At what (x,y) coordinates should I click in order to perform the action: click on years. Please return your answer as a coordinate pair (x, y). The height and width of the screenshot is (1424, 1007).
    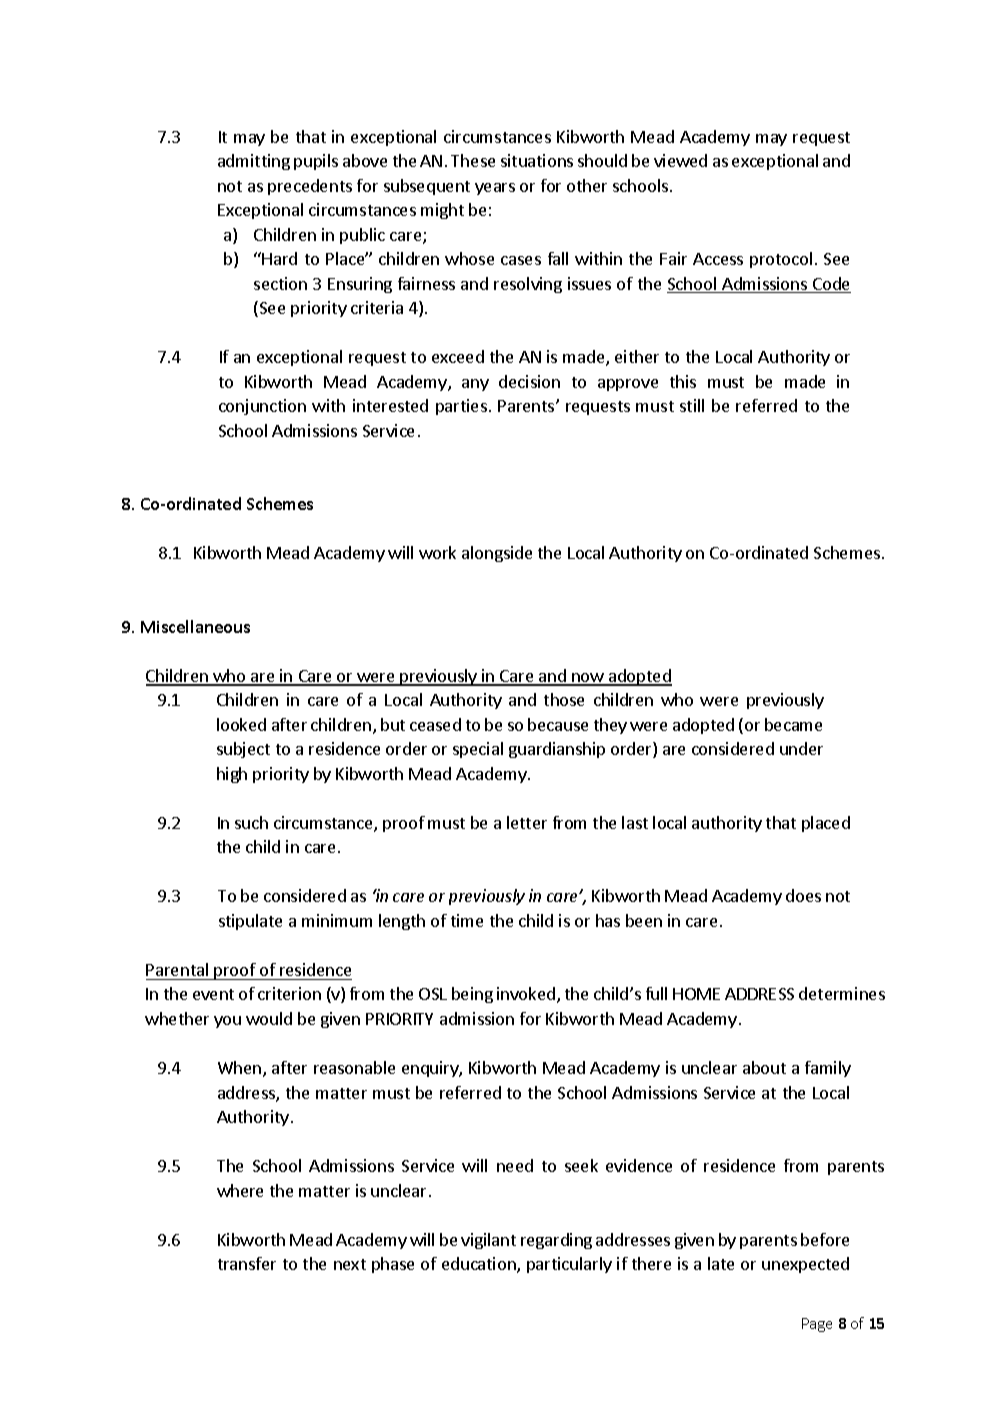
    Looking at the image, I should click on (495, 189).
